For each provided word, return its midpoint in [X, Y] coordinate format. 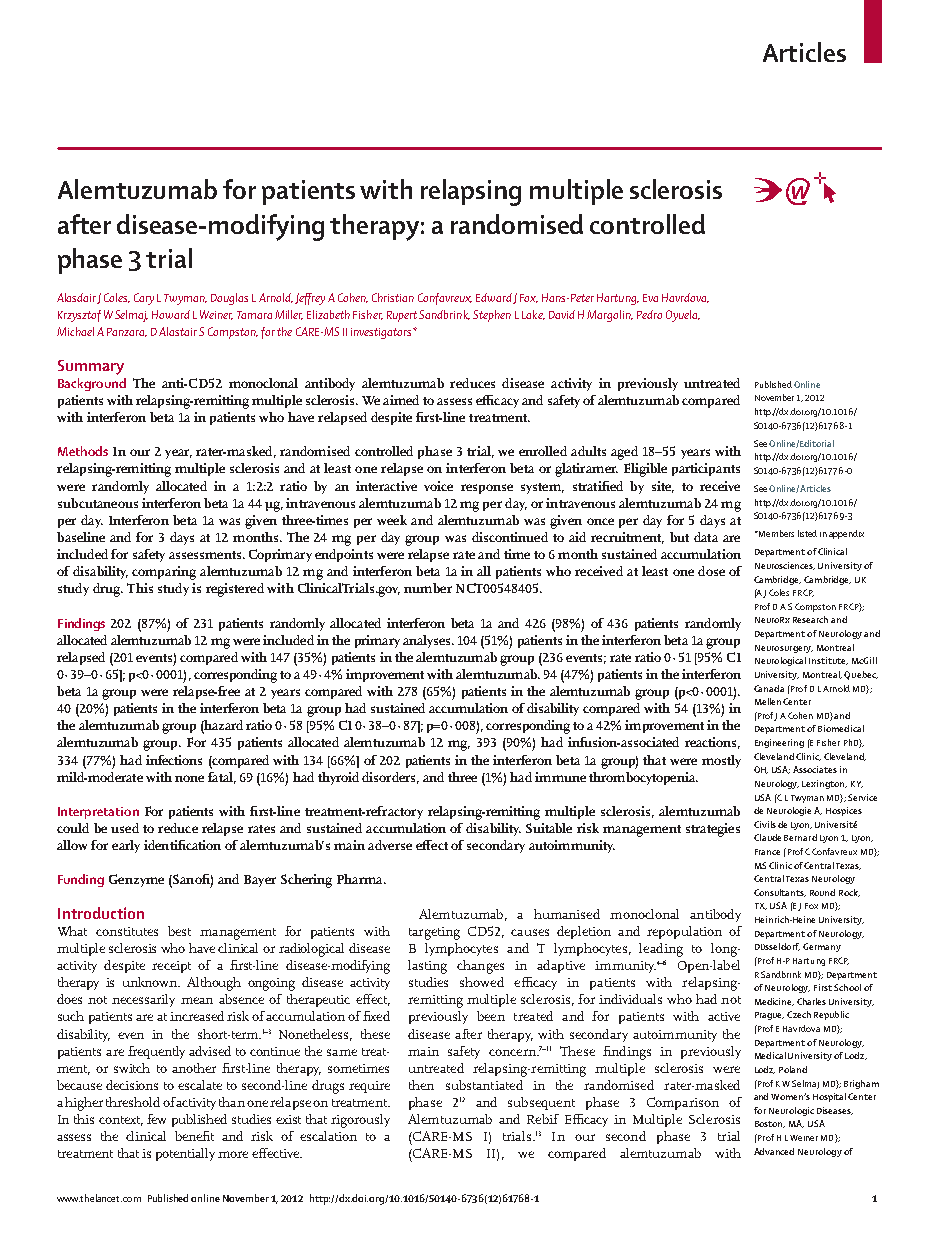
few [156, 1119]
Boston [770, 1124]
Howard [171, 314]
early [126, 846]
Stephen [492, 316]
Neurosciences [785, 566]
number [428, 588]
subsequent [541, 1103]
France [767, 852]
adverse [390, 845]
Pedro [649, 314]
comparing [164, 573]
